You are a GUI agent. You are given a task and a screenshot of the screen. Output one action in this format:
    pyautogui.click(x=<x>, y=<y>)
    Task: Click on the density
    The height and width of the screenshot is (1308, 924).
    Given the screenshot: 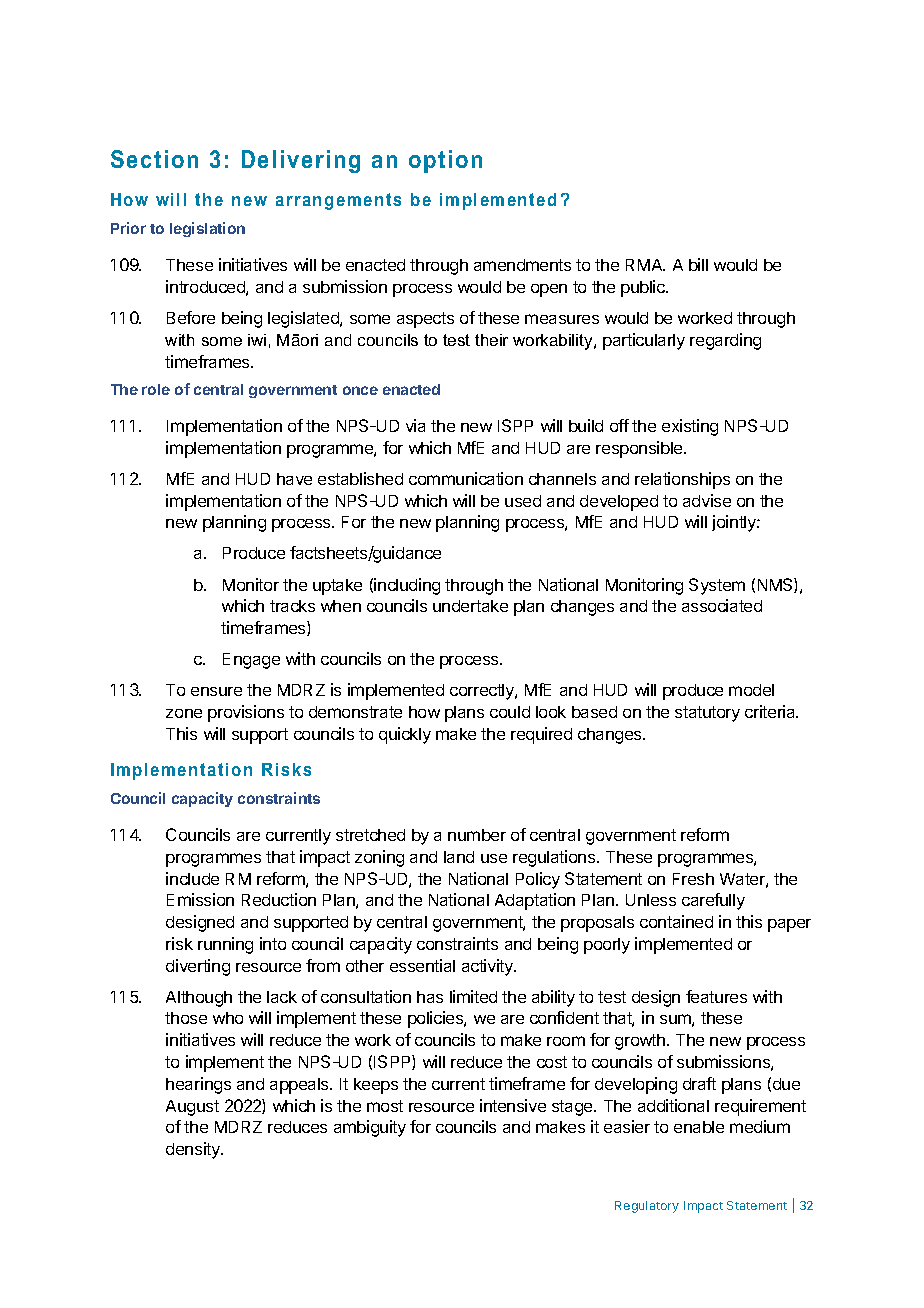 What is the action you would take?
    pyautogui.click(x=194, y=1150)
